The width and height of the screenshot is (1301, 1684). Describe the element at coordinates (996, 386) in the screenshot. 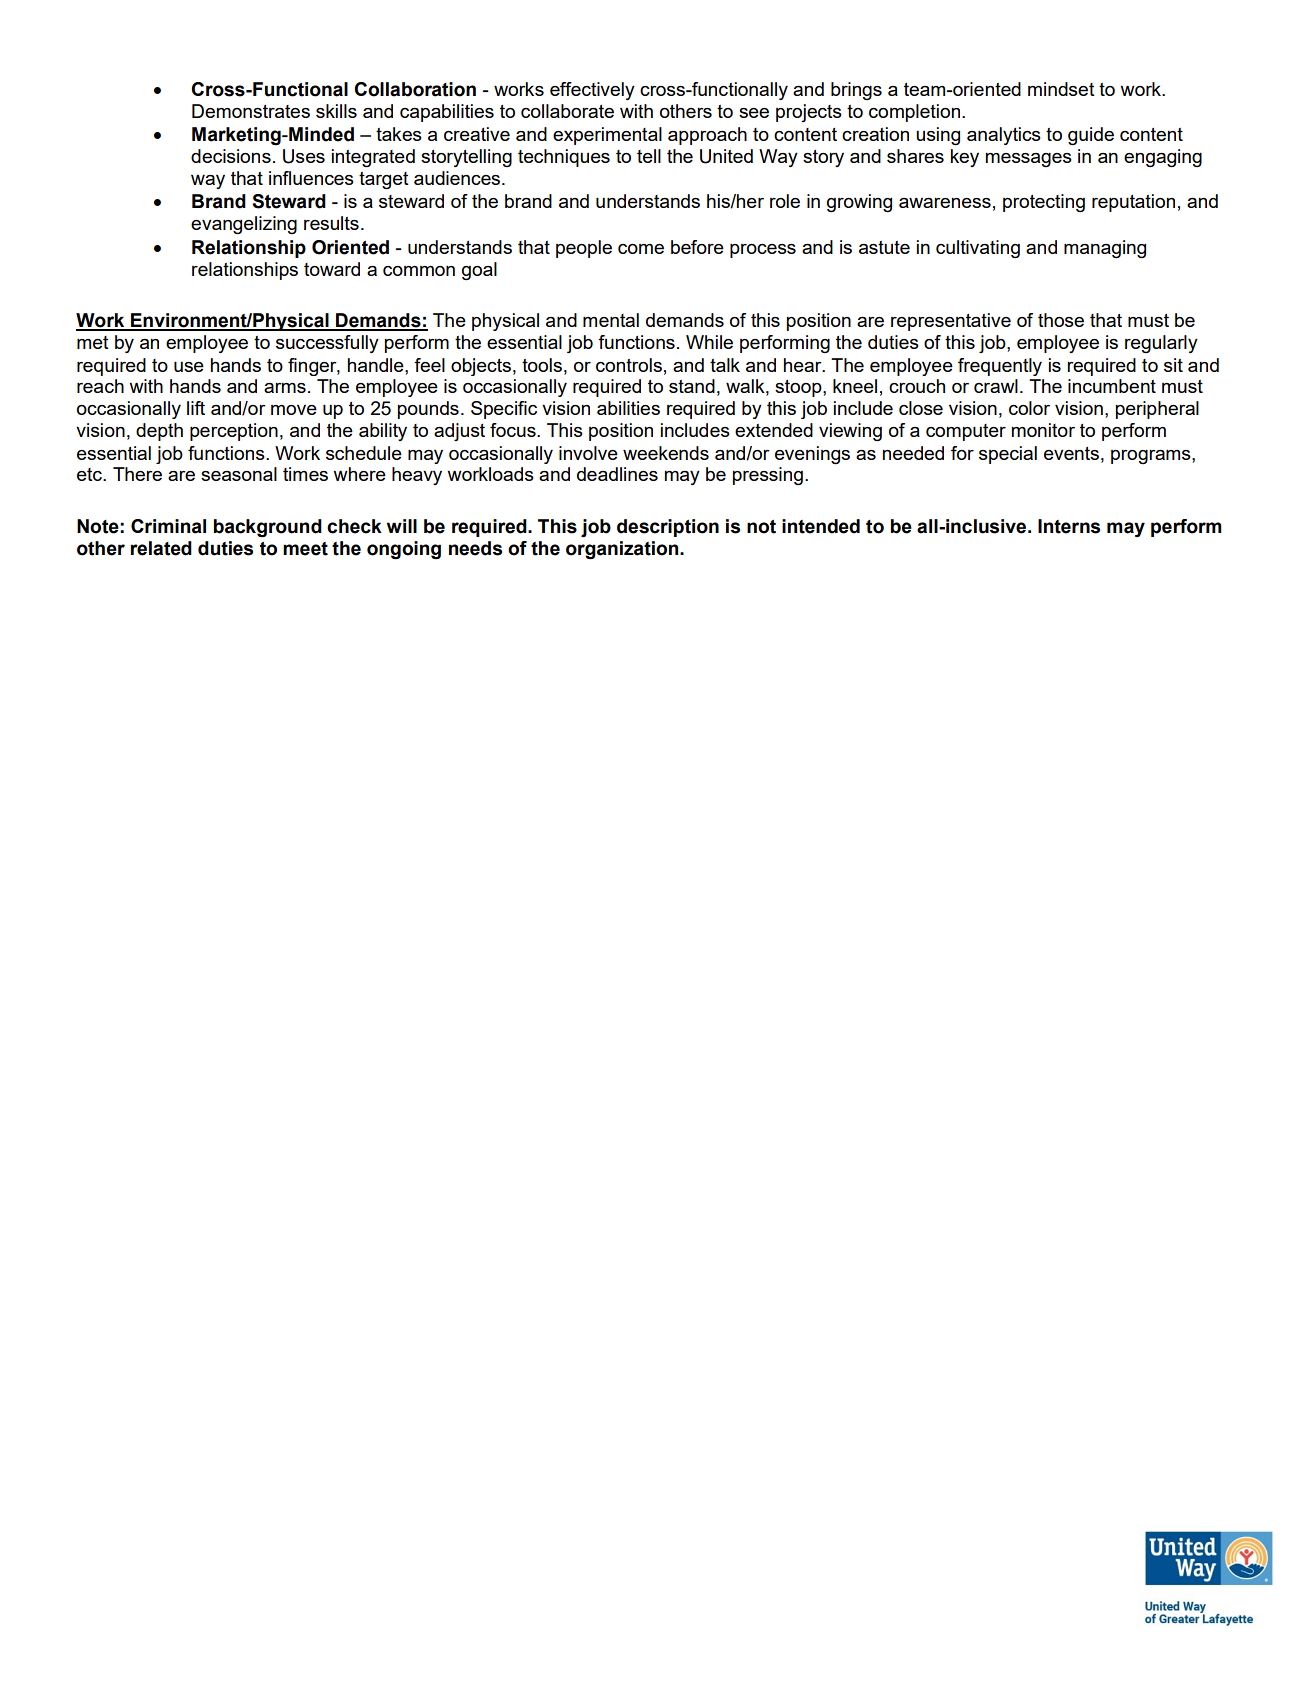

I see `crawl` at that location.
